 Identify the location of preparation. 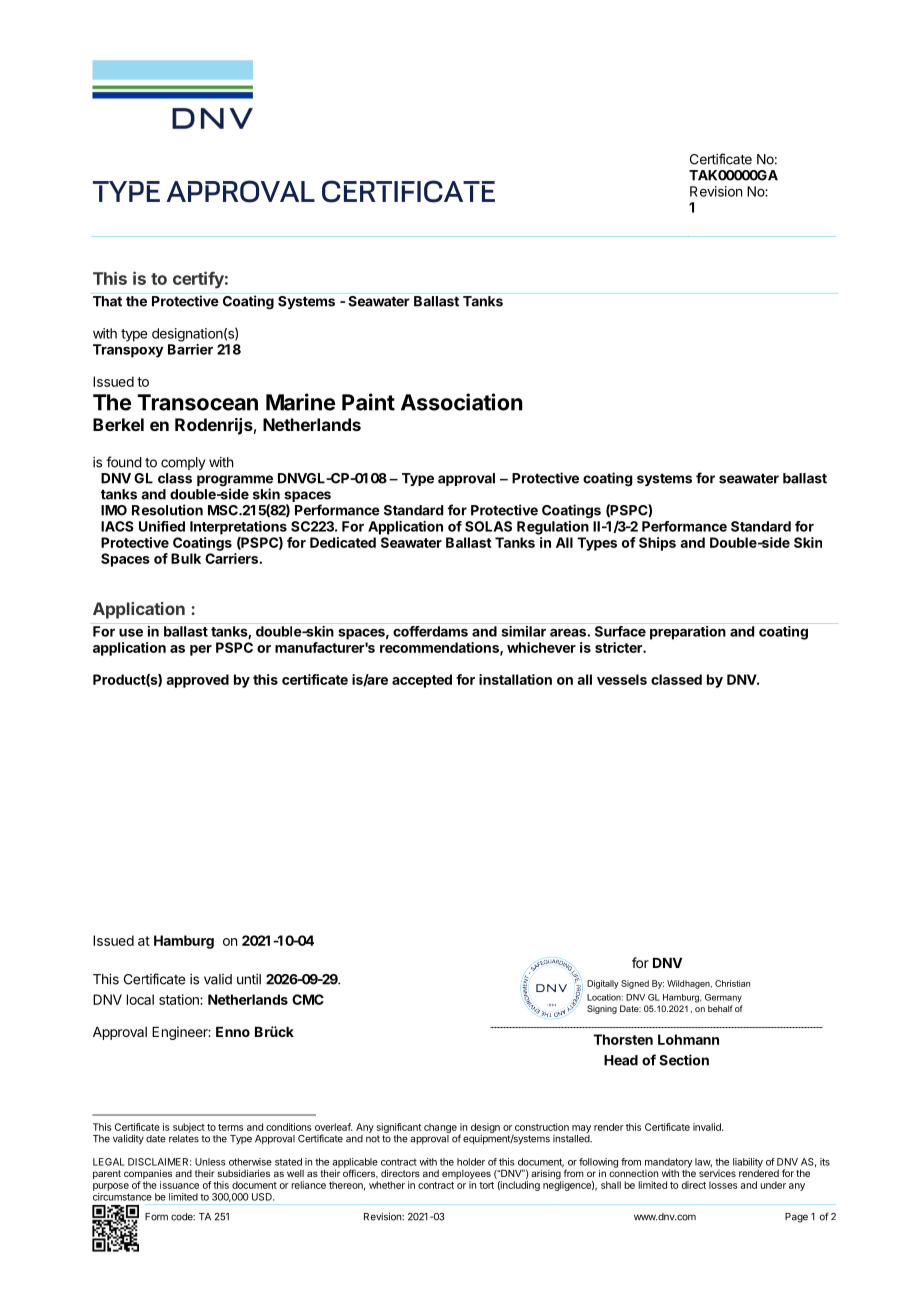
(688, 633).
